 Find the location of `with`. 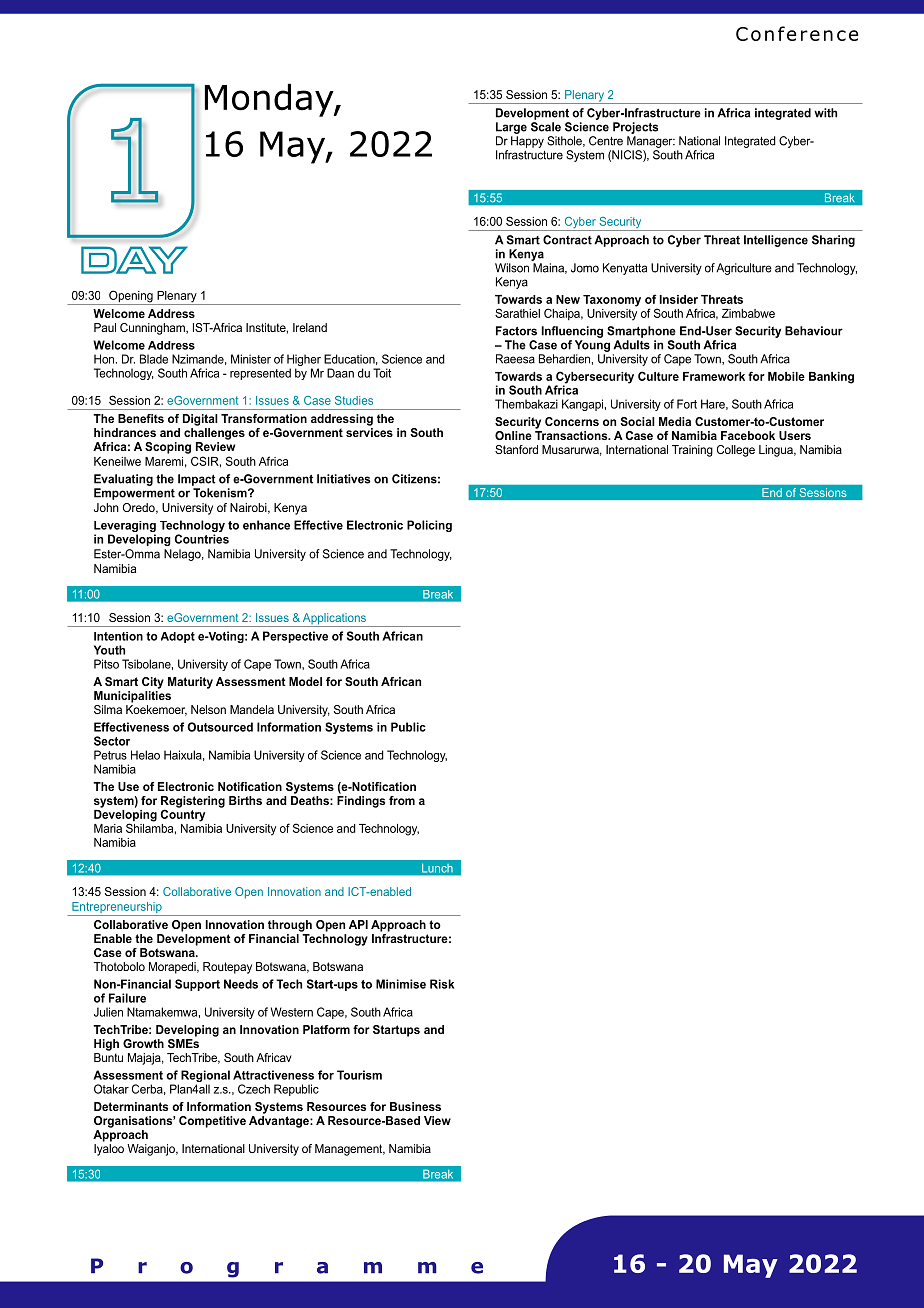

with is located at coordinates (825, 113).
